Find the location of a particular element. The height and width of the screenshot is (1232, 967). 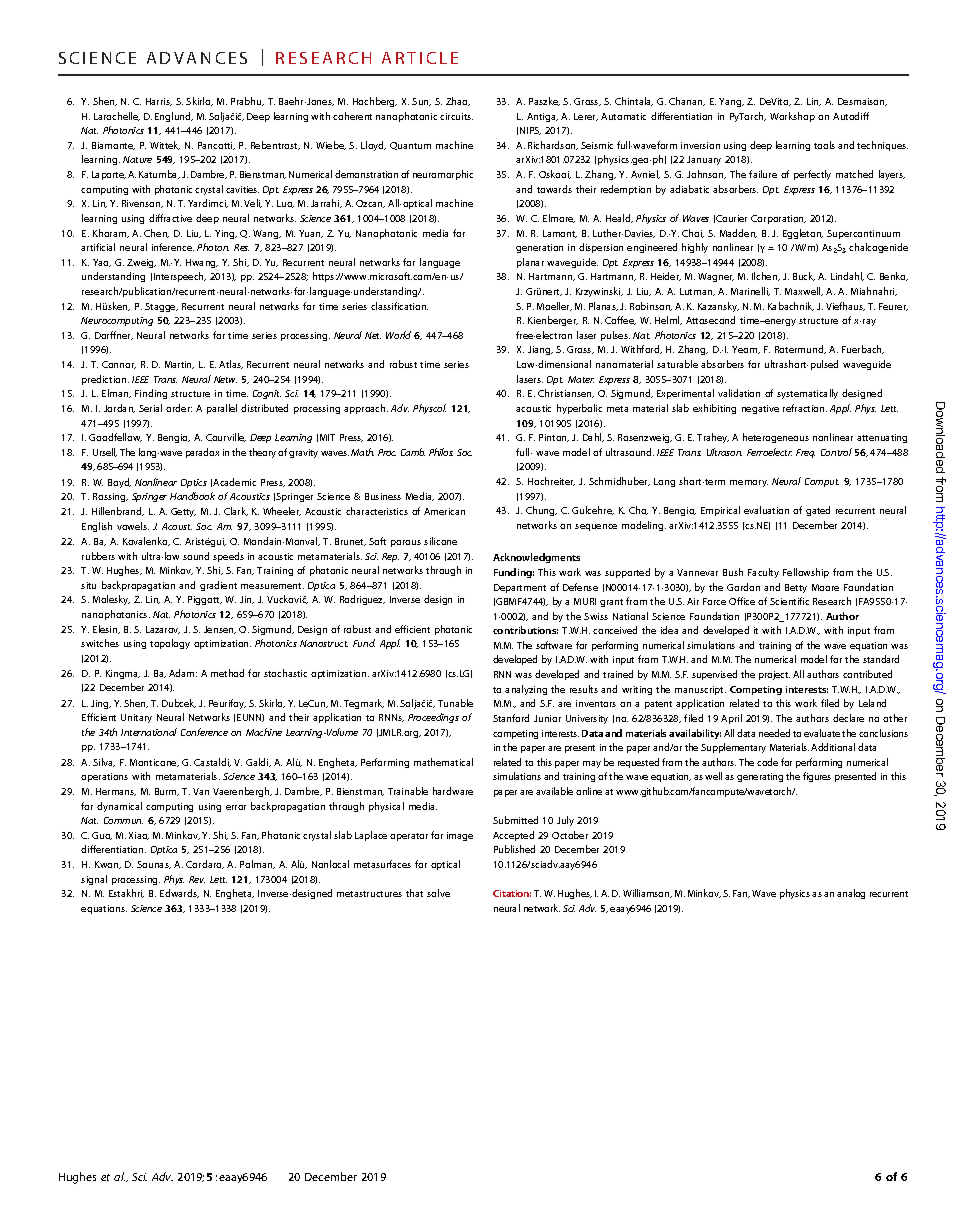

Jiang is located at coordinates (540, 350).
